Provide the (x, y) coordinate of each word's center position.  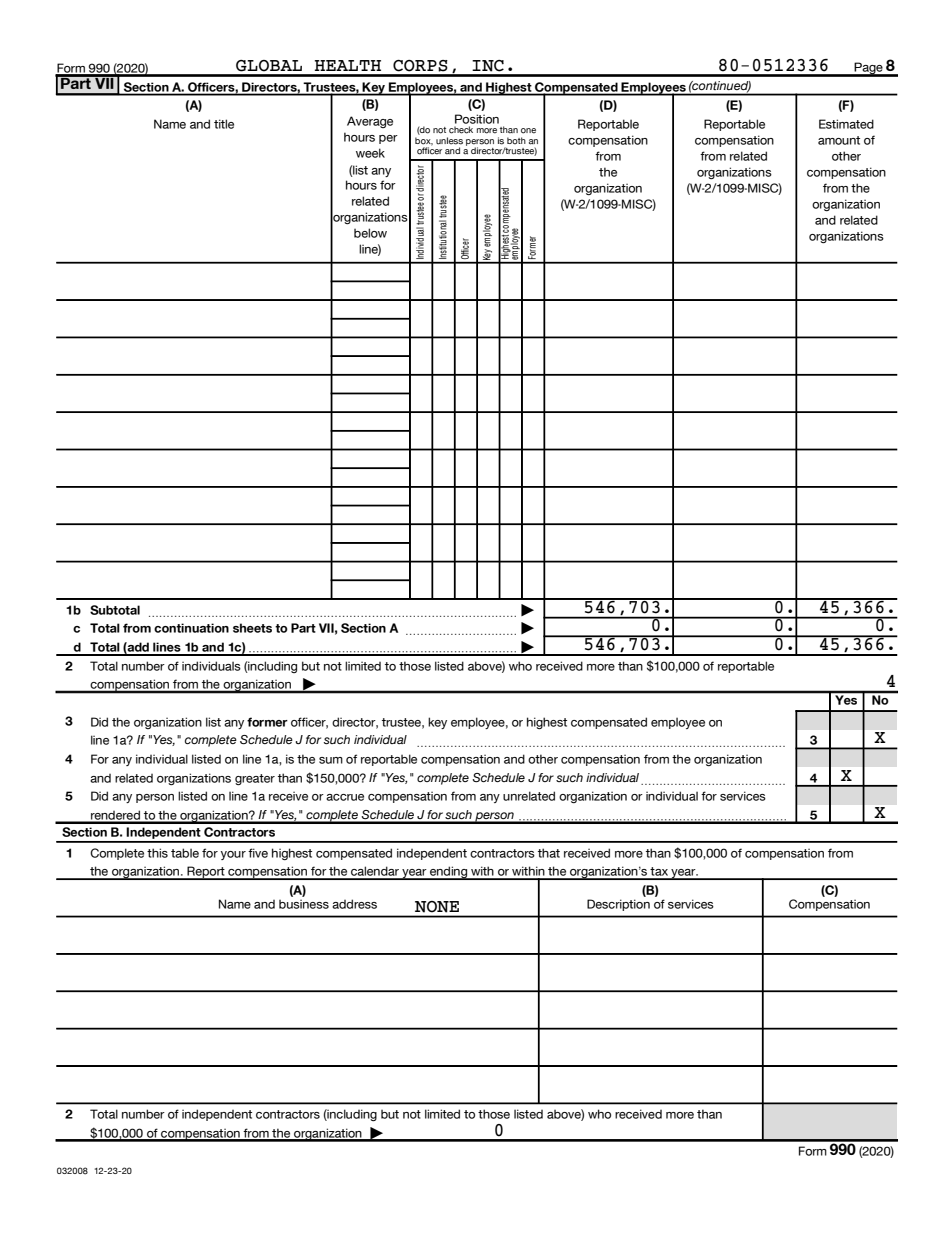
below (370, 233)
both (516, 141)
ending (449, 873)
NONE (437, 907)
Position (477, 119)
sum (331, 760)
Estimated (846, 124)
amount (839, 140)
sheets (252, 628)
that (549, 853)
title (224, 124)
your (233, 855)
